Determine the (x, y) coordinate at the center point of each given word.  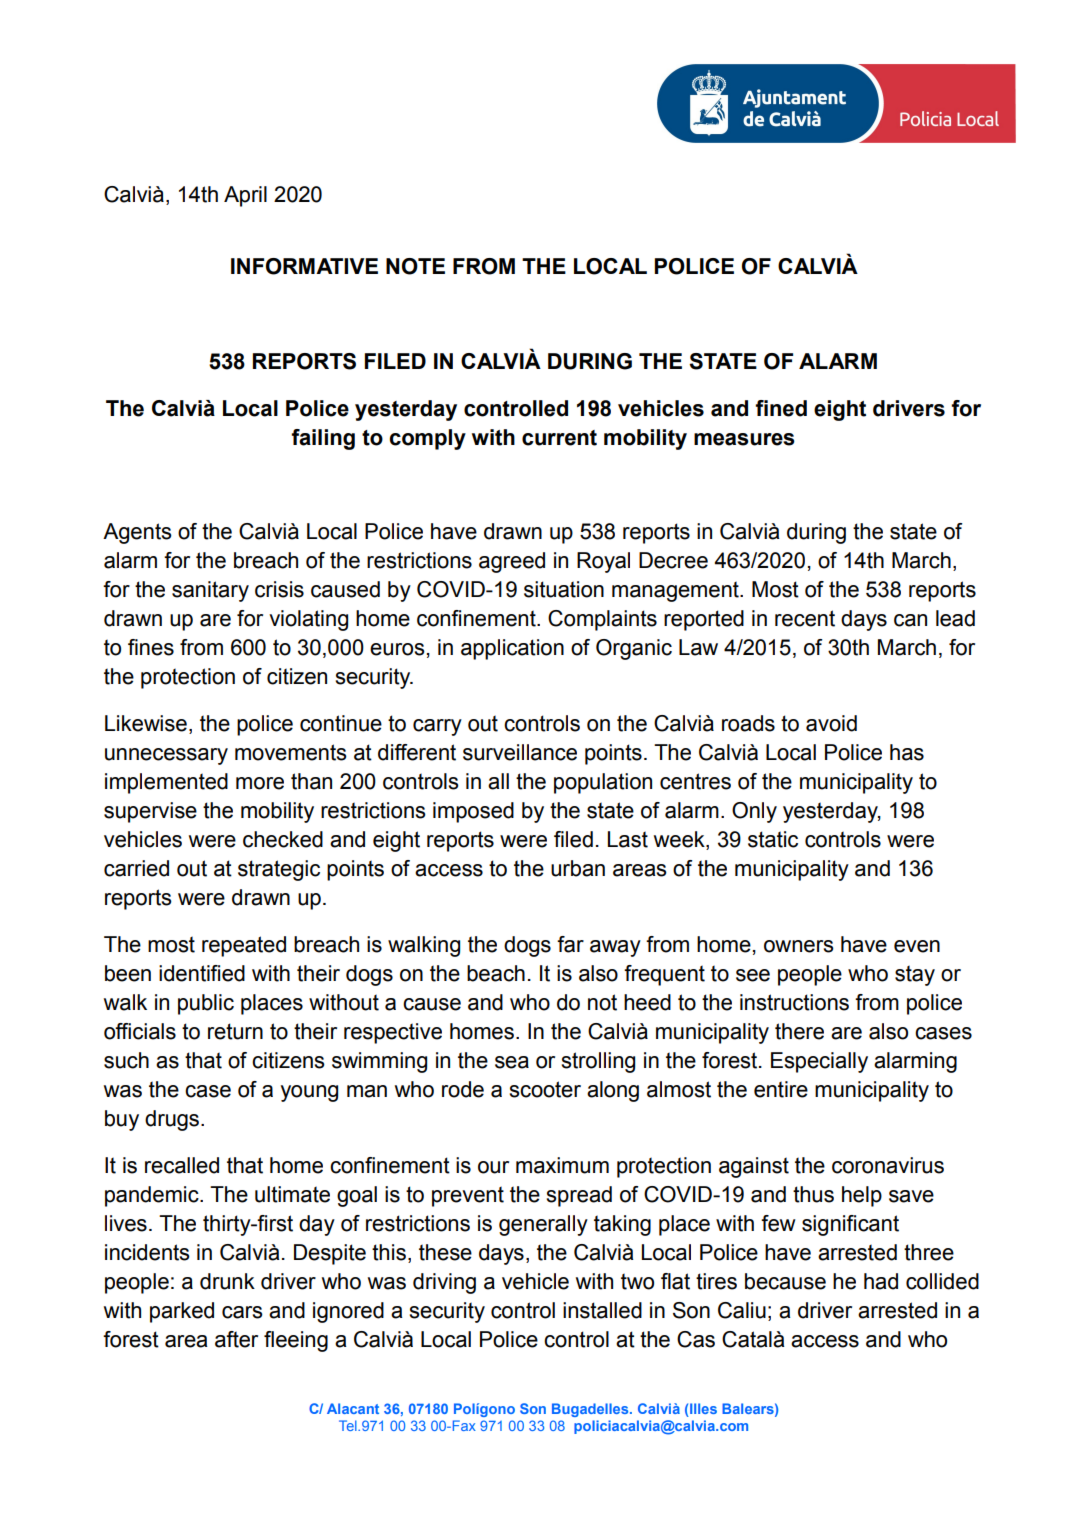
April (245, 196)
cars (242, 1312)
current (559, 438)
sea (512, 1062)
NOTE (415, 266)
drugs (173, 1120)
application (512, 649)
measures (744, 439)
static (773, 839)
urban (578, 868)
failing (323, 439)
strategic (279, 870)
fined (781, 408)
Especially (819, 1062)
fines (151, 647)
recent (805, 618)
